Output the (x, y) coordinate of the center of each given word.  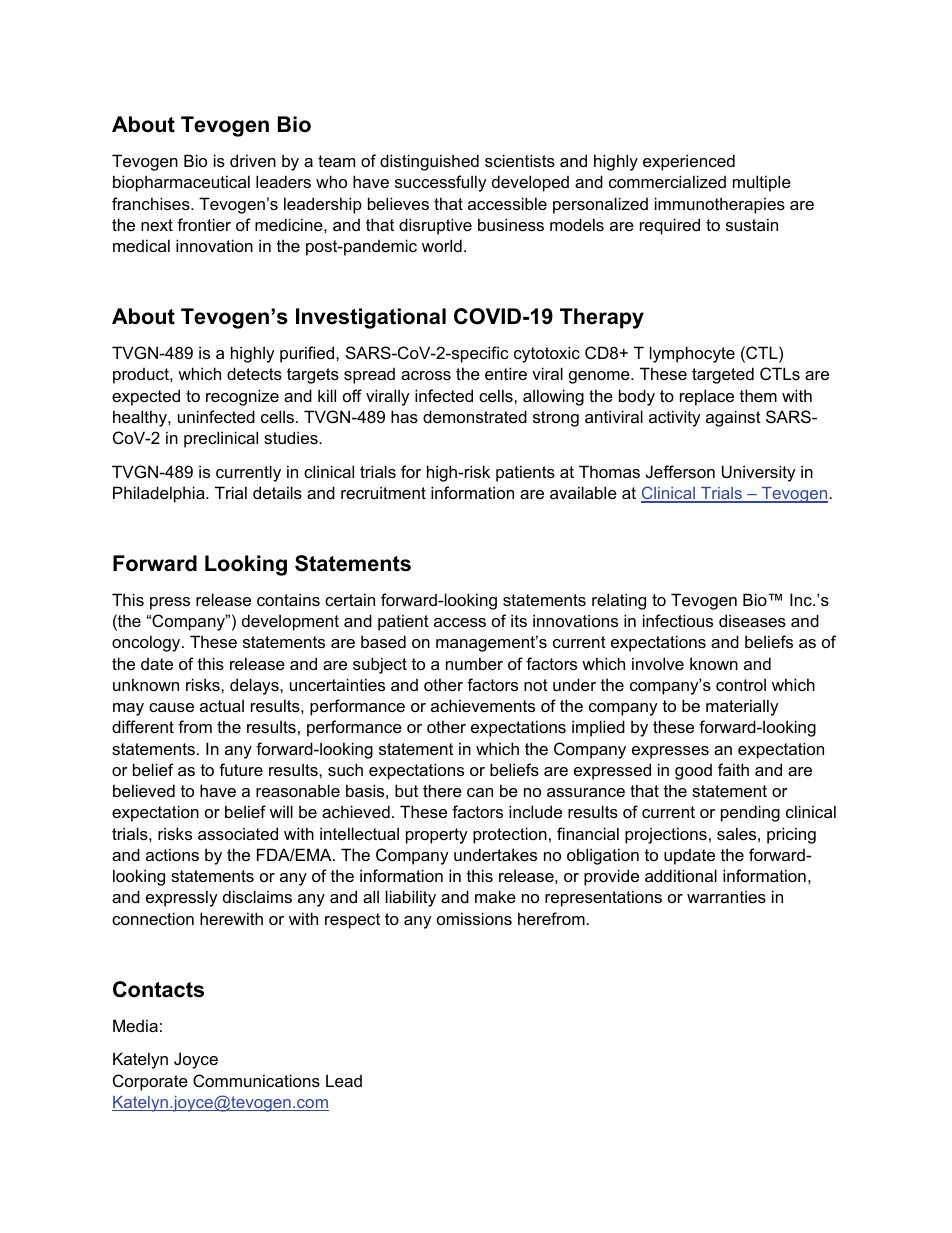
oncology (147, 643)
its (519, 620)
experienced (689, 162)
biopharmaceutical (181, 183)
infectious (678, 620)
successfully (441, 183)
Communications (256, 1080)
